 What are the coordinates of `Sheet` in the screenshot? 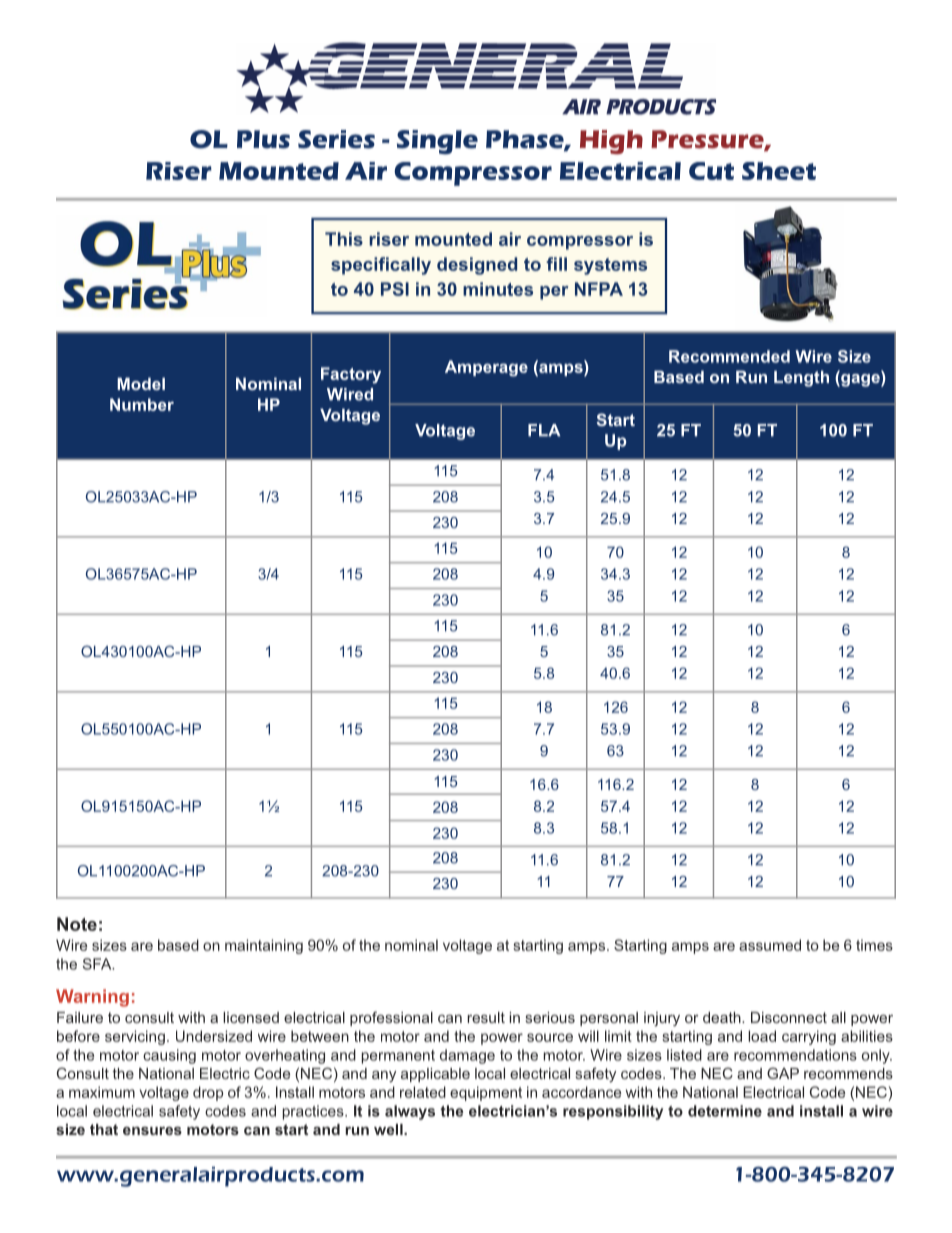 It's located at (779, 171).
